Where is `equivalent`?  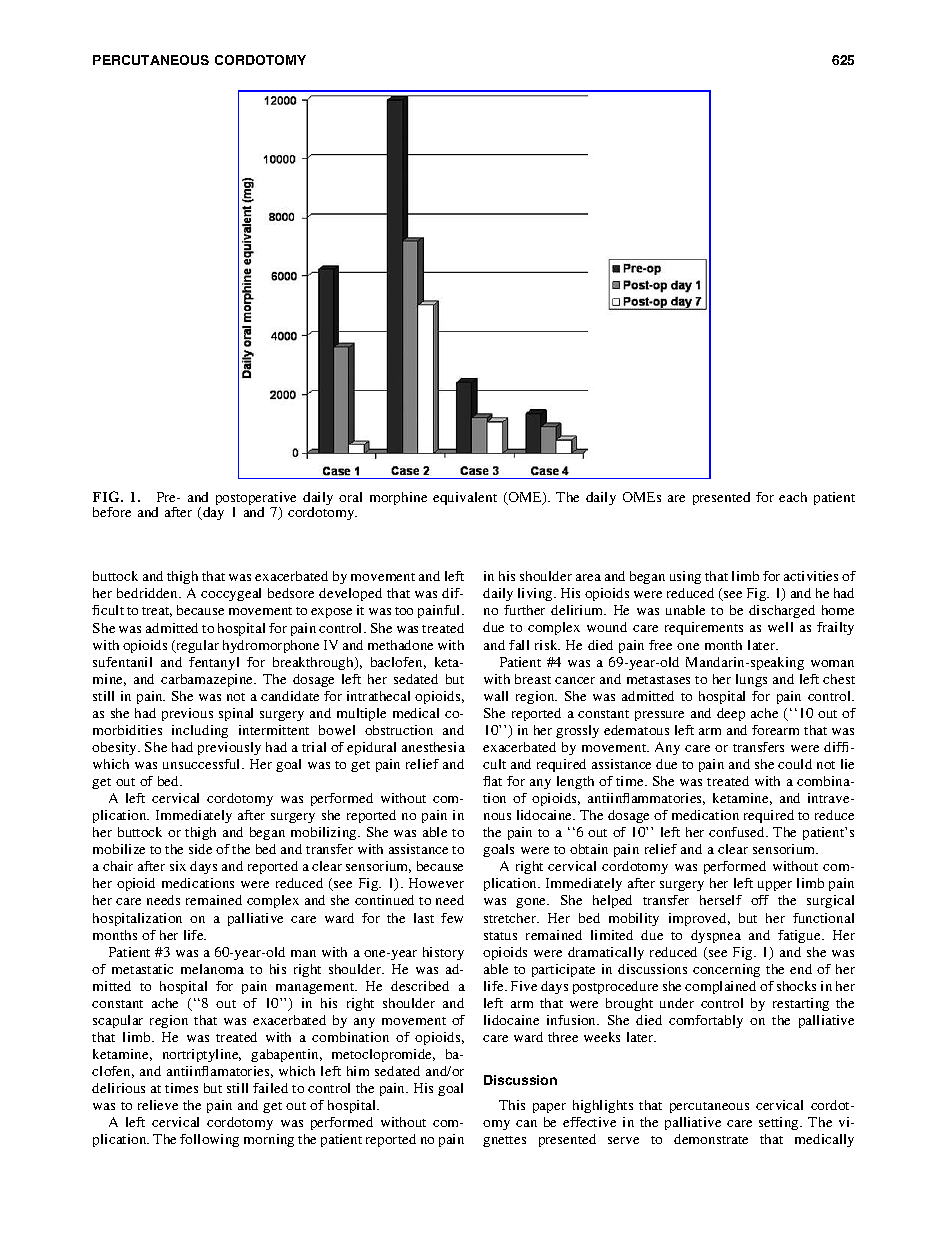 equivalent is located at coordinates (465, 498).
